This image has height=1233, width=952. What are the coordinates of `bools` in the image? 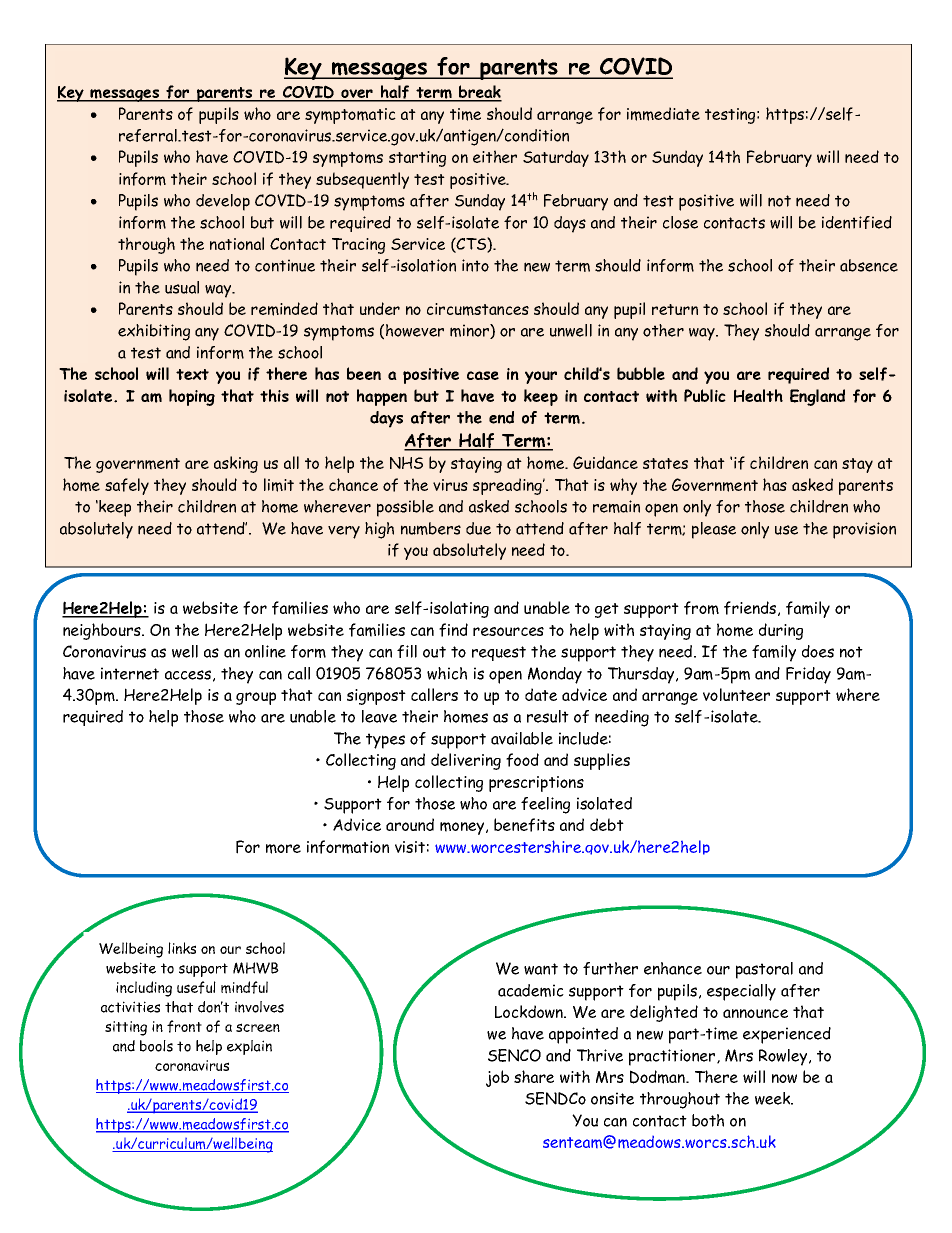 It's located at (156, 1046).
